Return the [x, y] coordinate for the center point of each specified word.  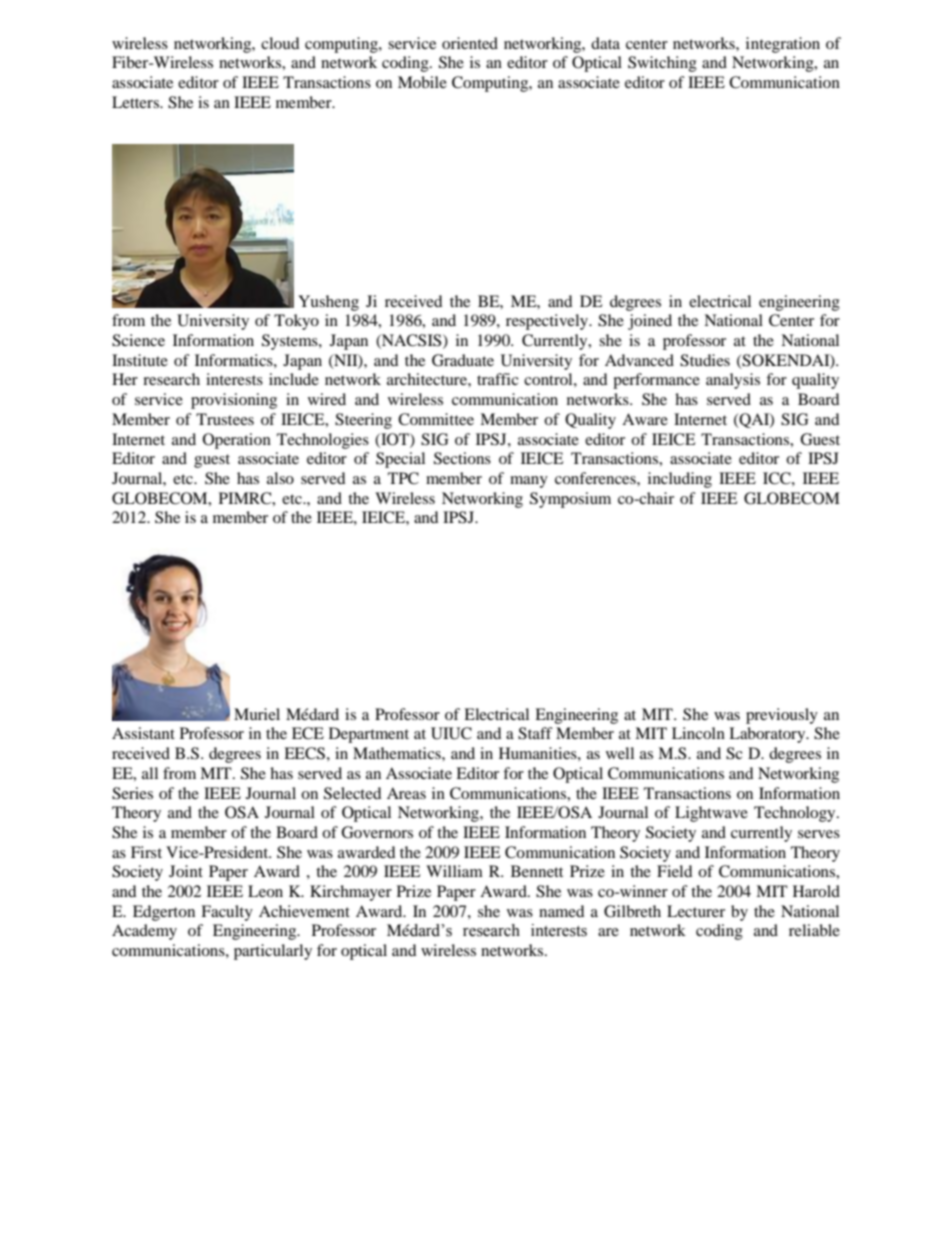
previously [782, 716]
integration [783, 45]
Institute [140, 360]
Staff [535, 733]
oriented [470, 43]
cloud [280, 43]
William [454, 871]
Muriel [257, 714]
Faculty [227, 913]
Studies [705, 360]
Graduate [463, 360]
